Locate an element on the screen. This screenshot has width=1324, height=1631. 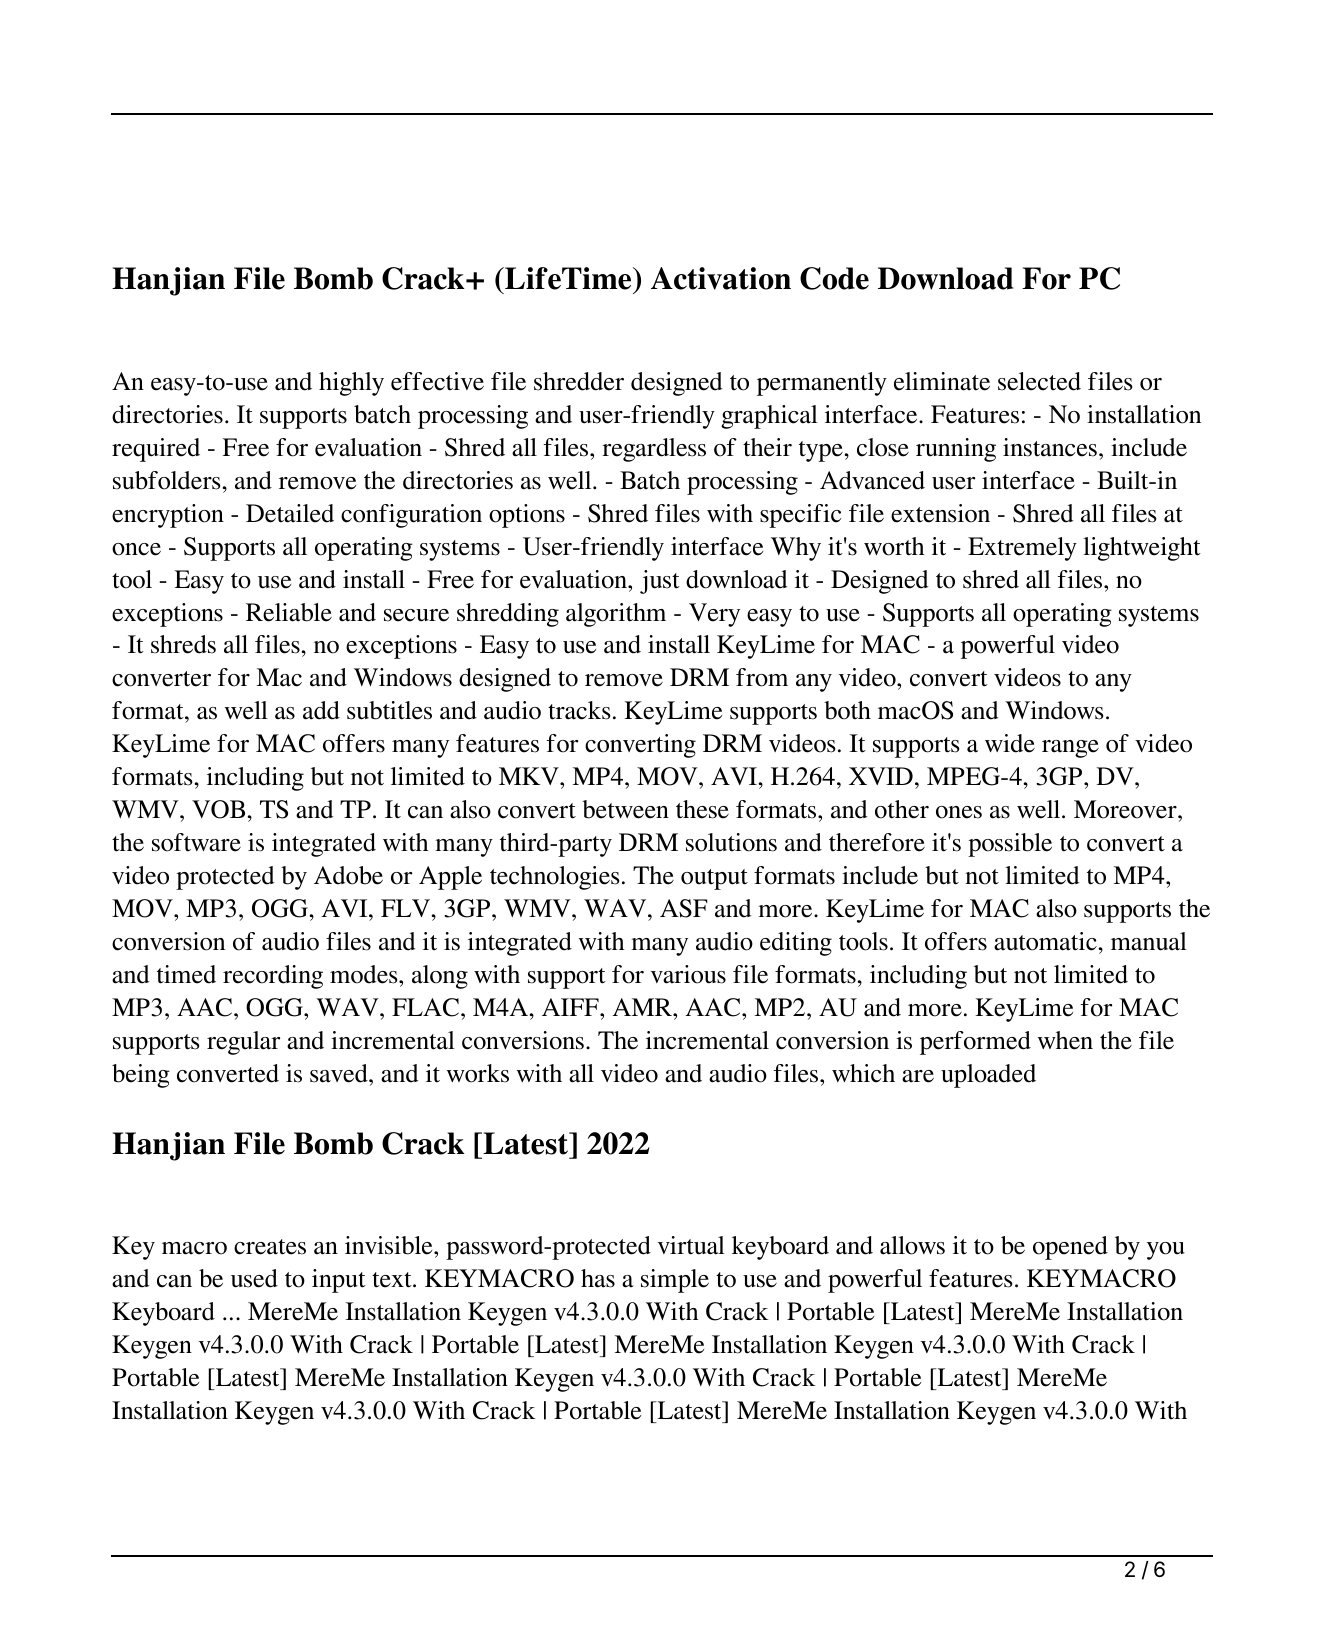
creates is located at coordinates (270, 1247).
